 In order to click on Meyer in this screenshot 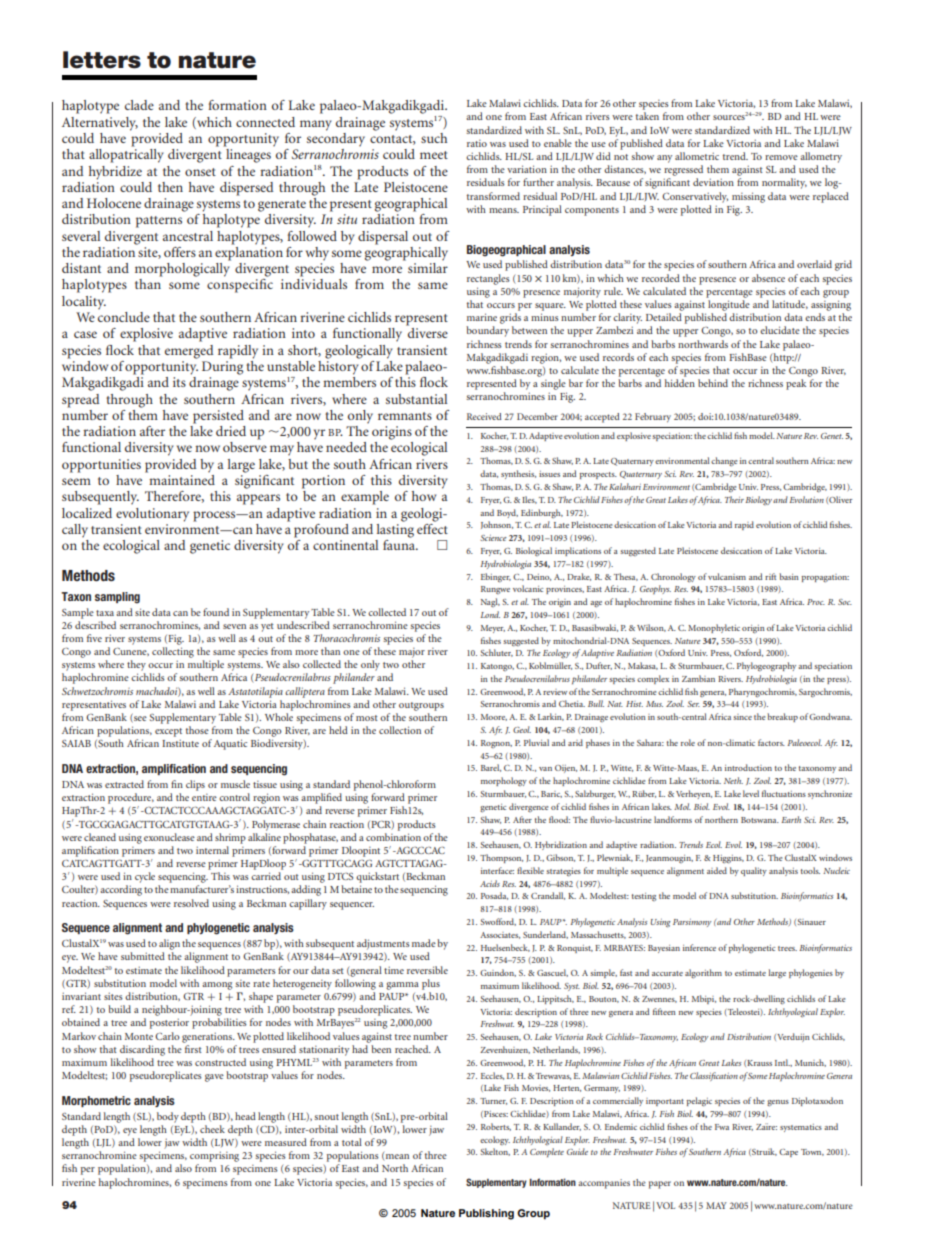, I will do `click(493, 629)`.
